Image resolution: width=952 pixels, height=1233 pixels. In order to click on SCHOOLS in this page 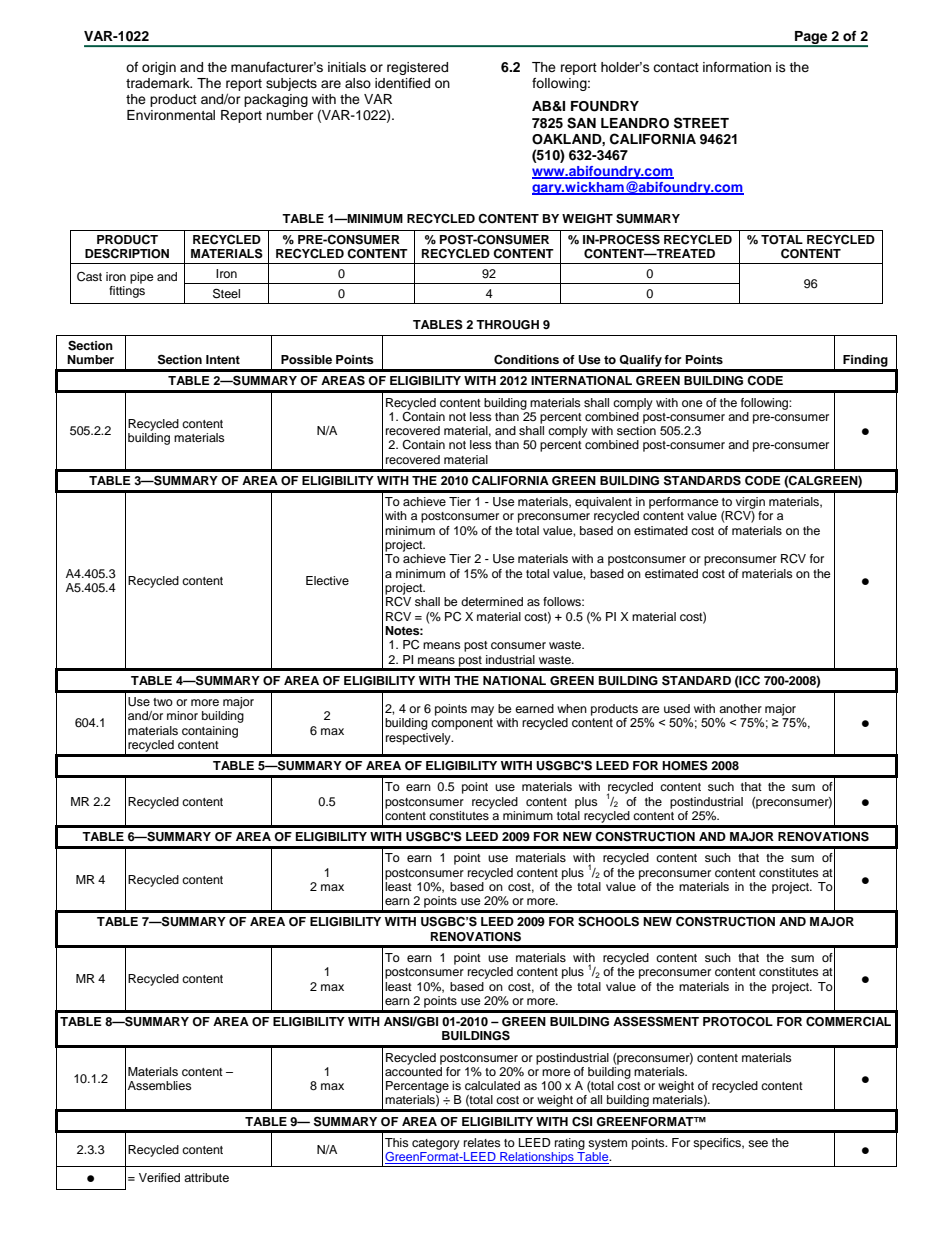, I will do `click(608, 922)`.
